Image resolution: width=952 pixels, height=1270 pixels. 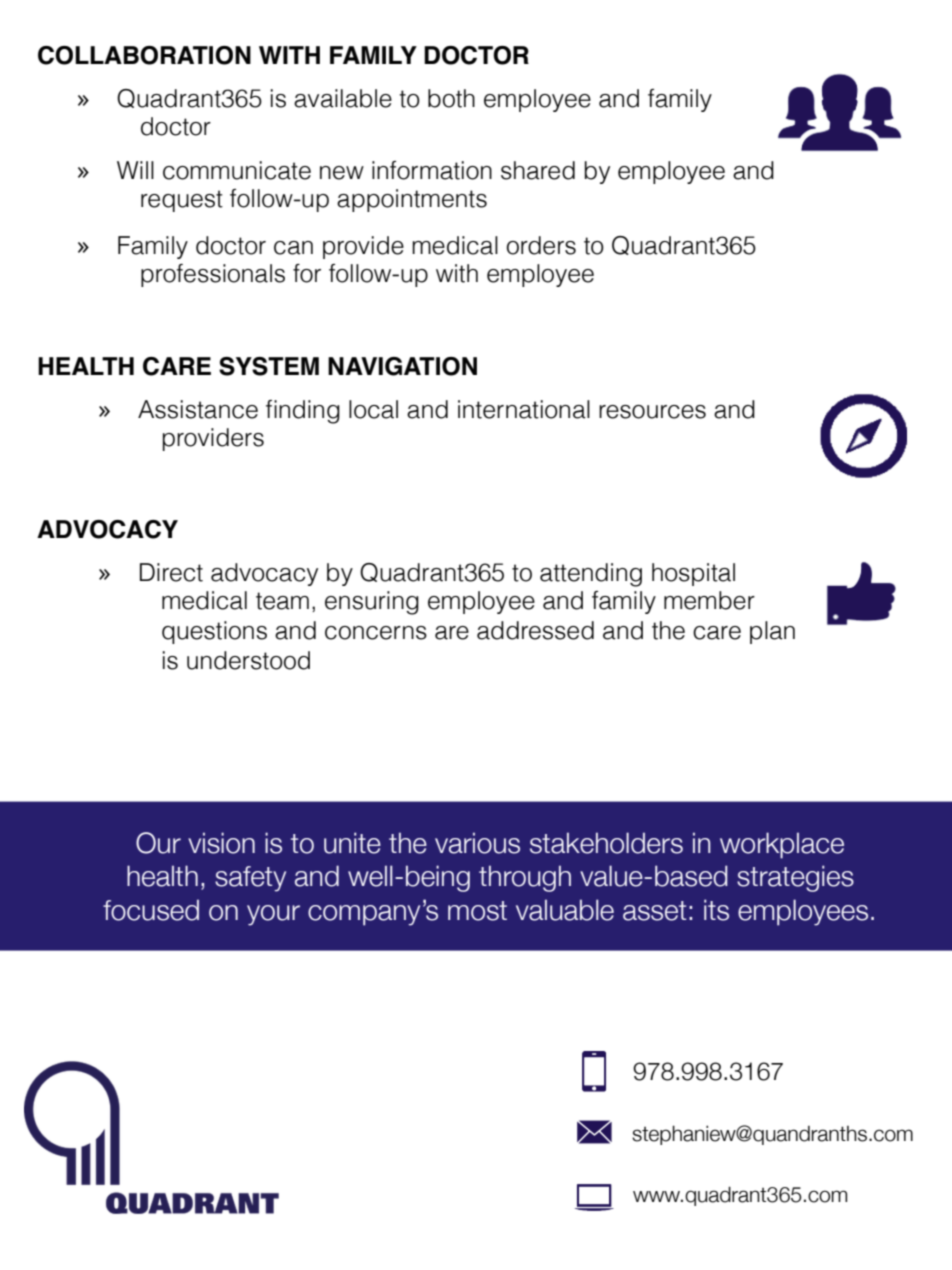 What do you see at coordinates (524, 409) in the document?
I see `international` at bounding box center [524, 409].
